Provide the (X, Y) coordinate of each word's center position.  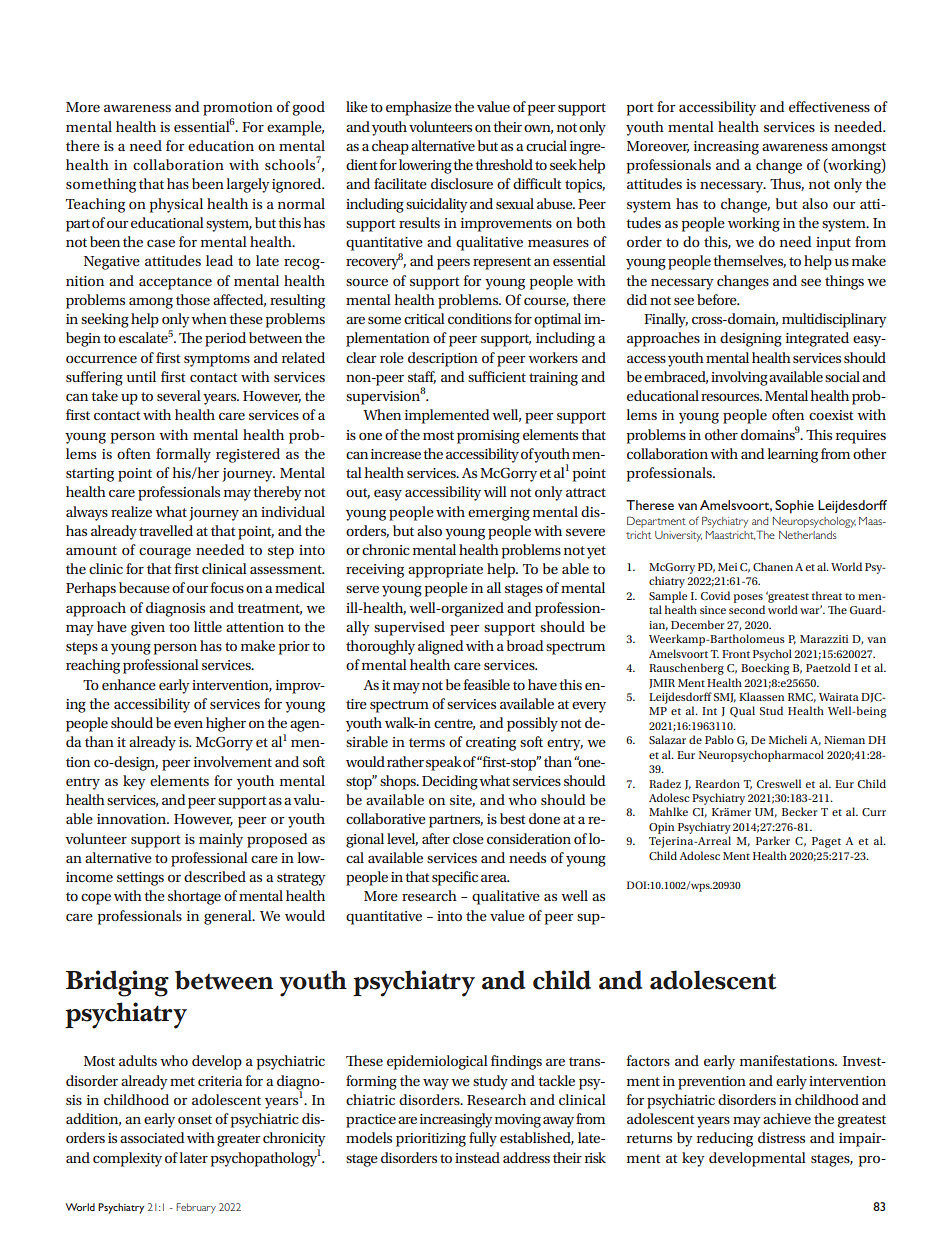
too (179, 627)
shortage (194, 897)
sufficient (497, 376)
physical (176, 205)
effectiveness (829, 106)
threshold (504, 164)
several (179, 395)
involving (739, 378)
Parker (773, 840)
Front (736, 654)
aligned (440, 647)
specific (455, 878)
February (196, 1208)
